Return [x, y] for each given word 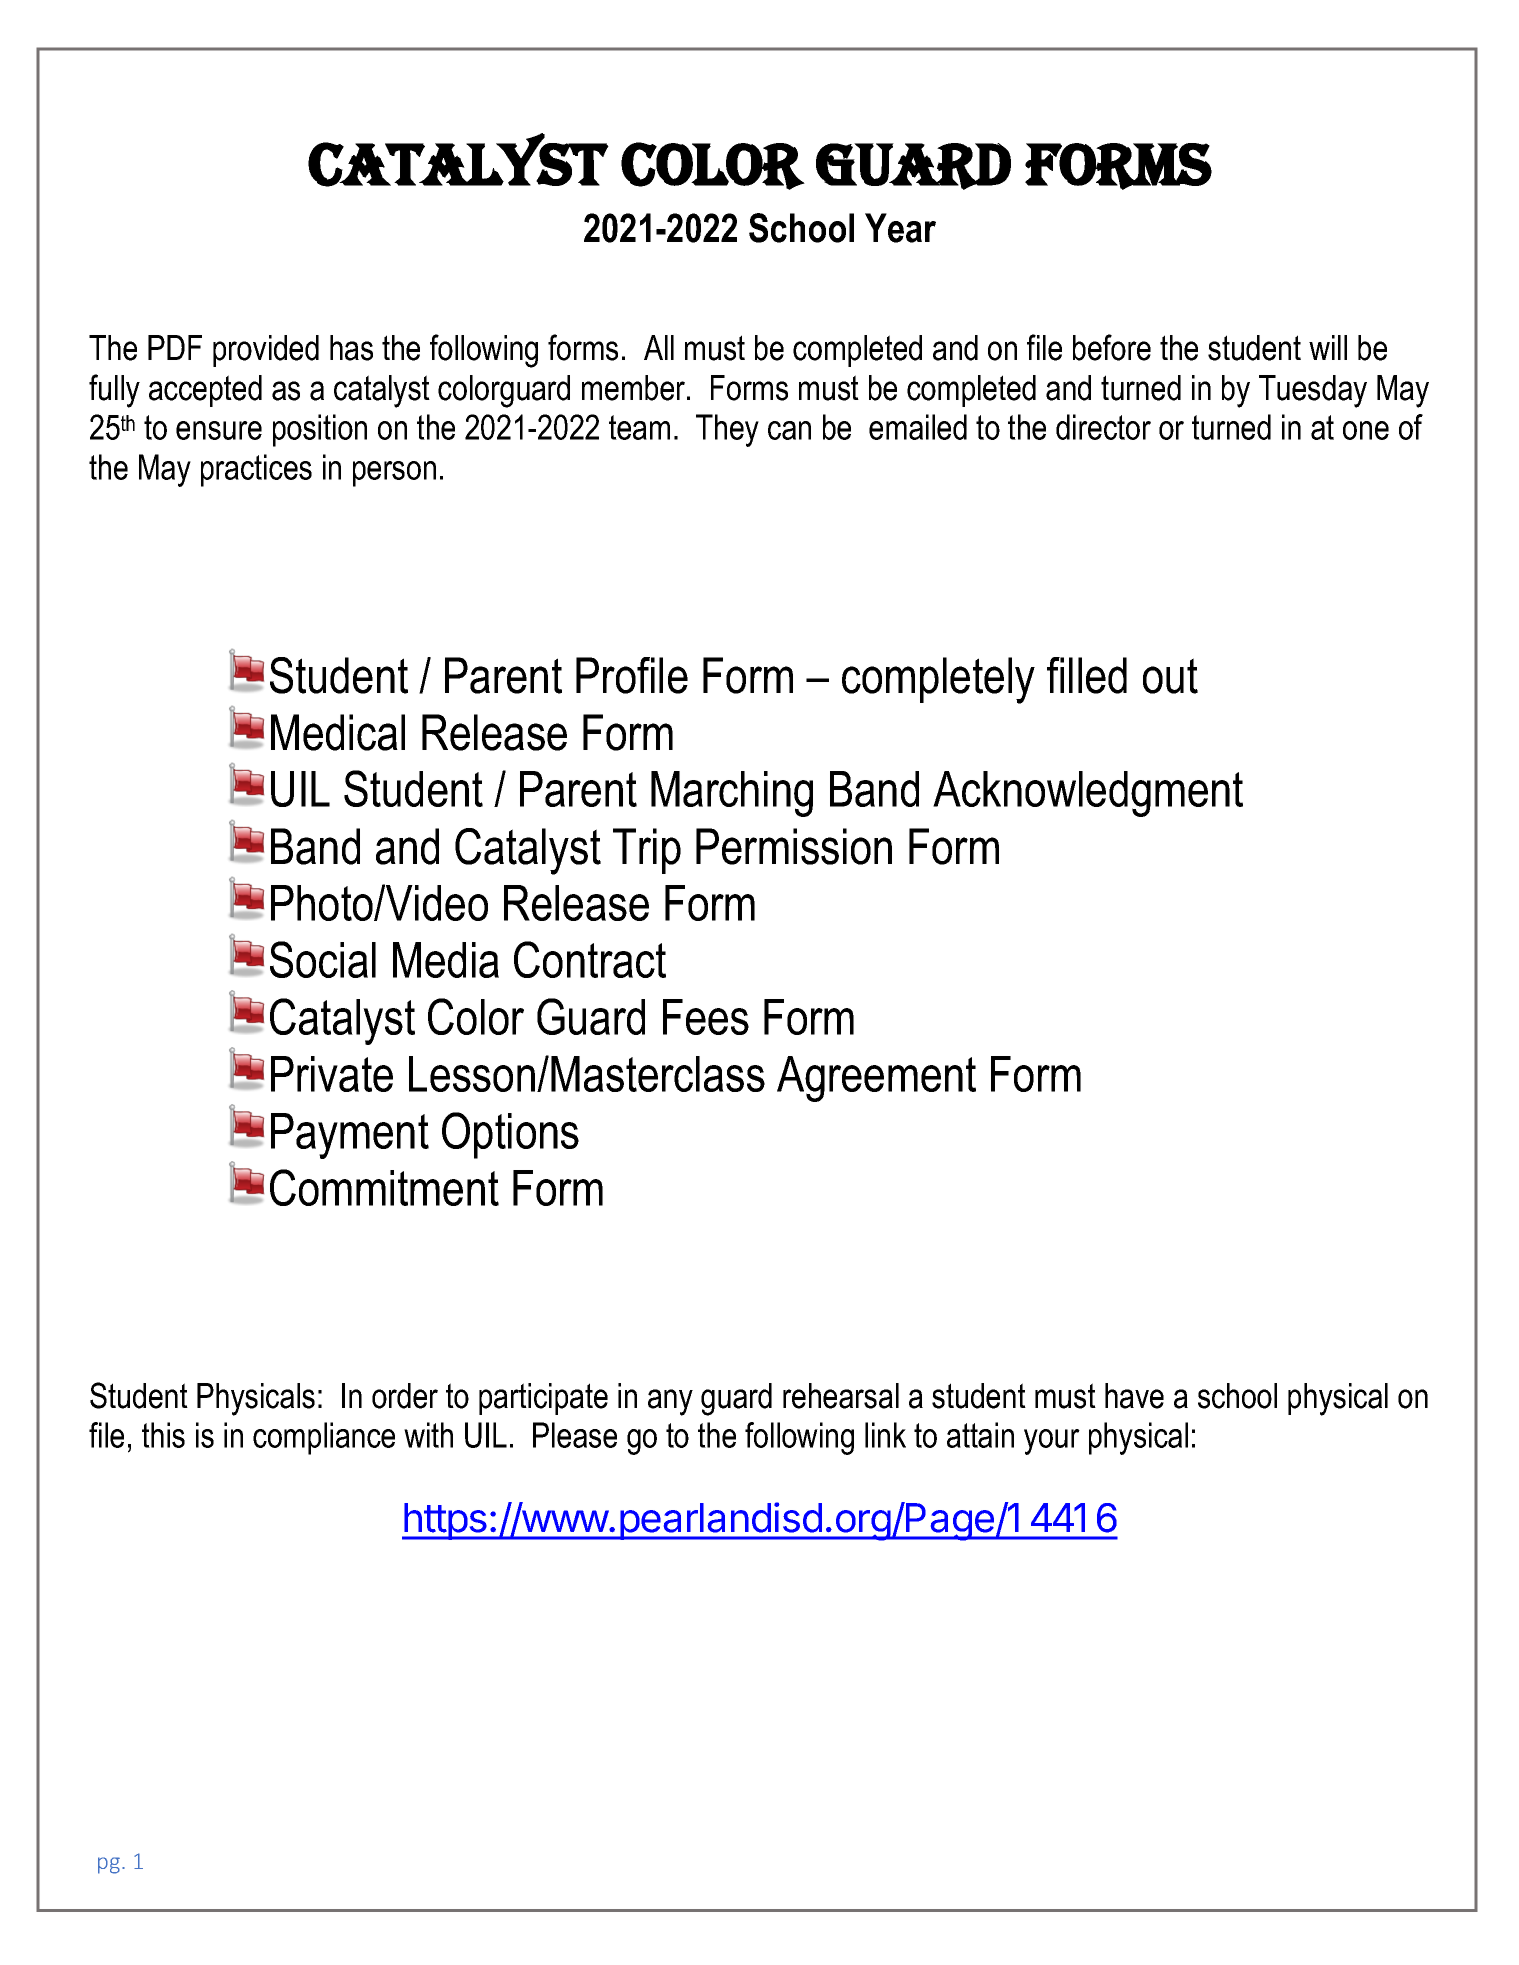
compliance [324, 1438]
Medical [338, 732]
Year [900, 228]
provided [266, 351]
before [1112, 347]
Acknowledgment [1088, 794]
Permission [794, 846]
